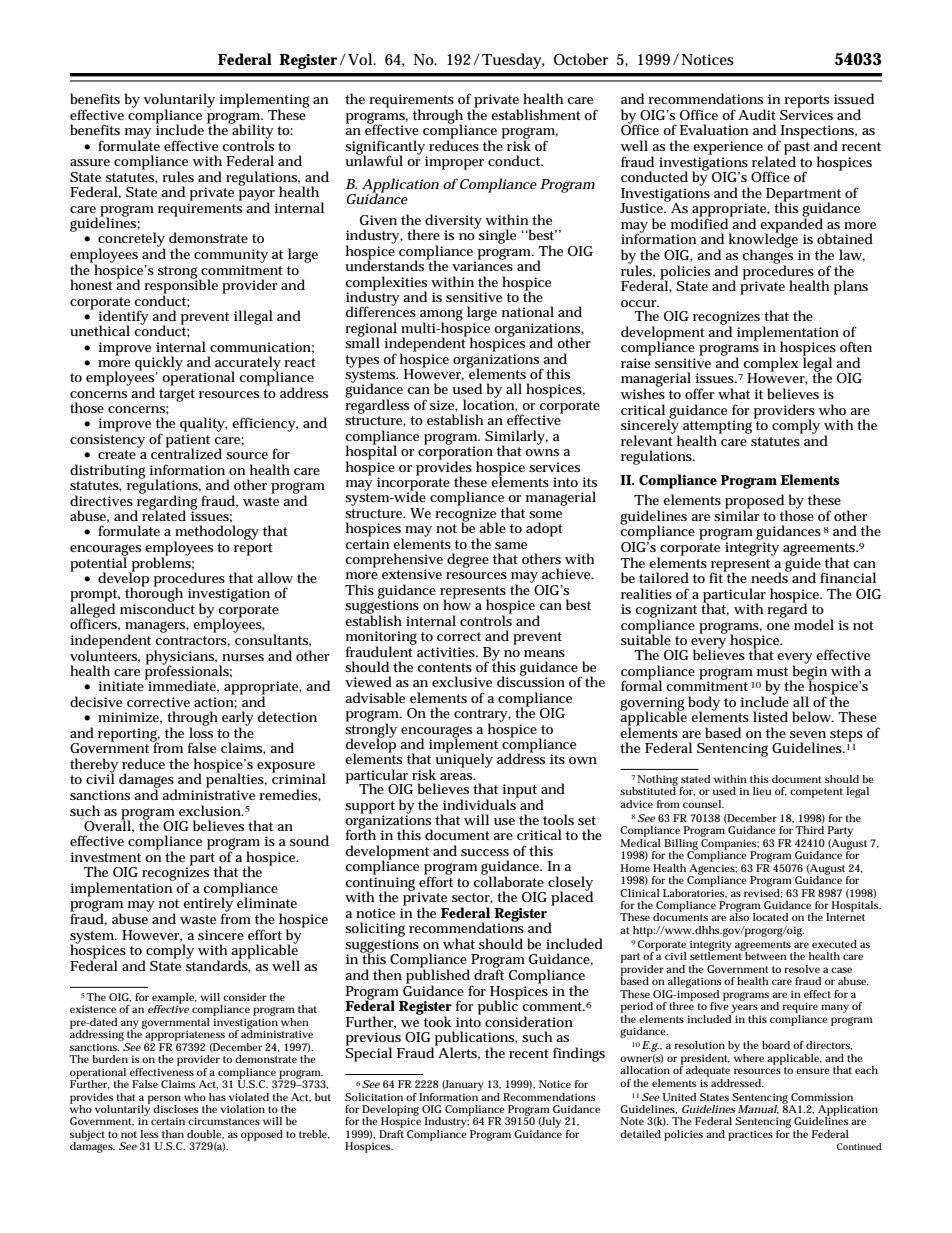  Describe the element at coordinates (757, 114) in the page. I see `Audit` at that location.
